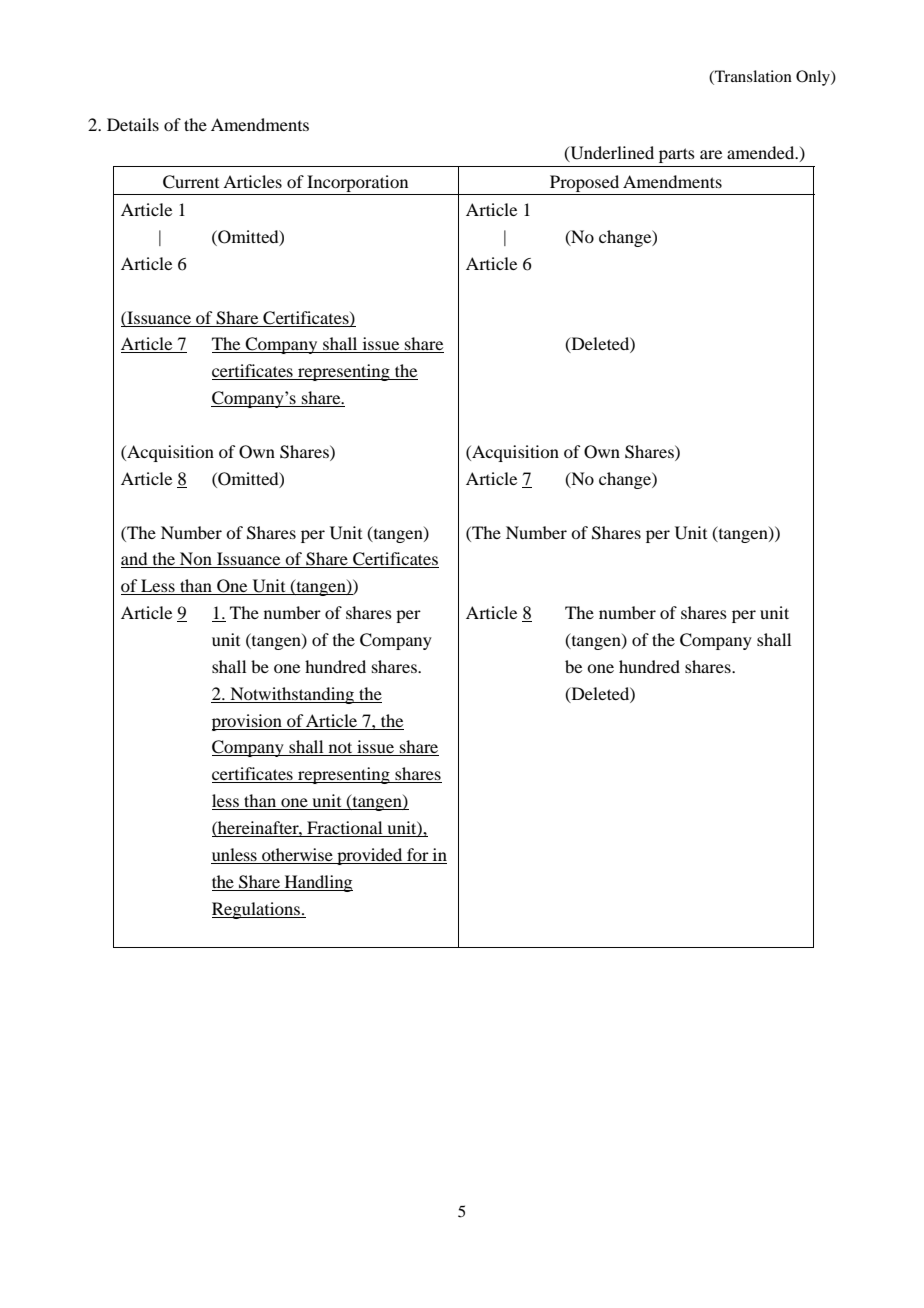  I want to click on Details, so click(133, 124).
